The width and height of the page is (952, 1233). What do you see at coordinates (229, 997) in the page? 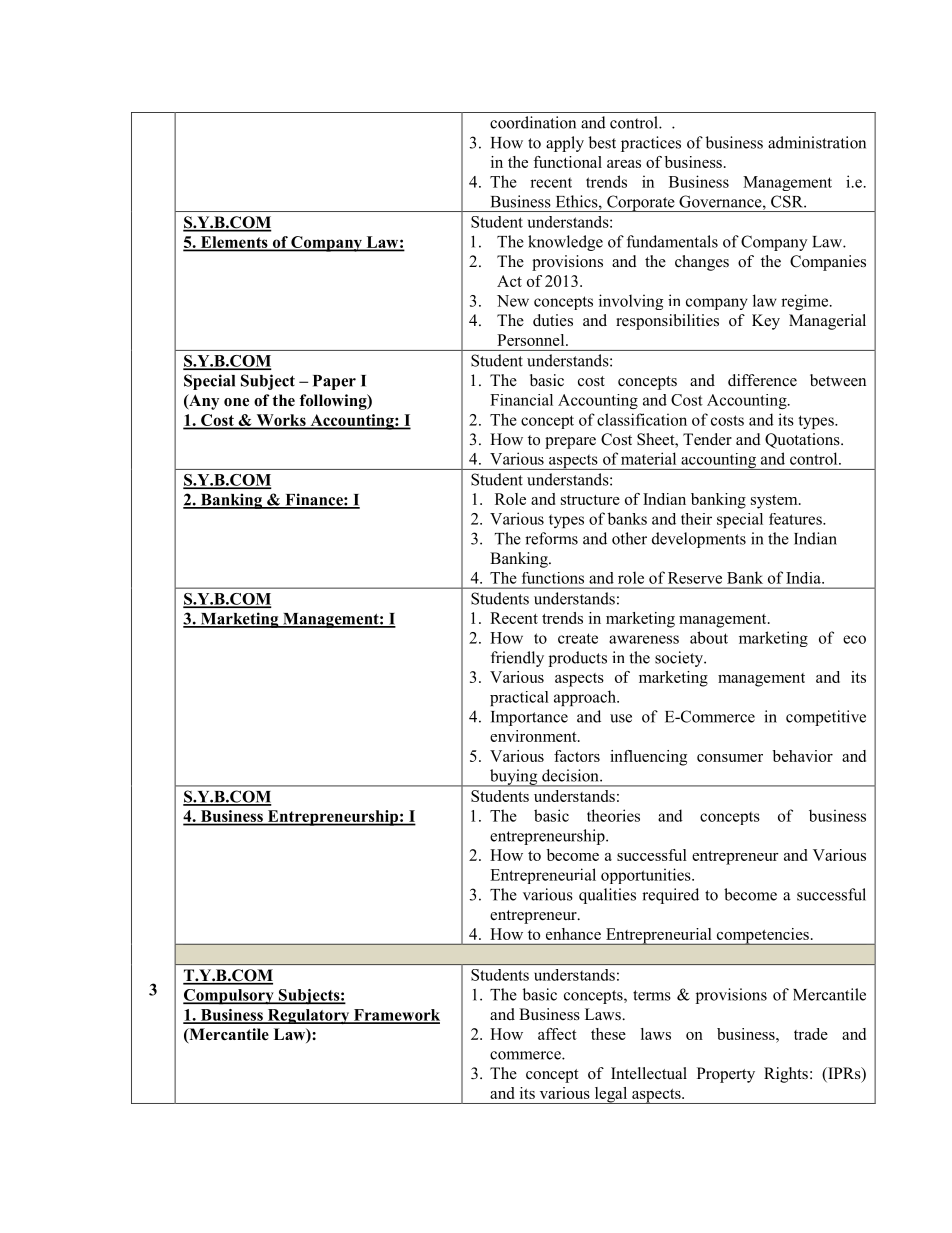
I see `Compulsory` at bounding box center [229, 997].
